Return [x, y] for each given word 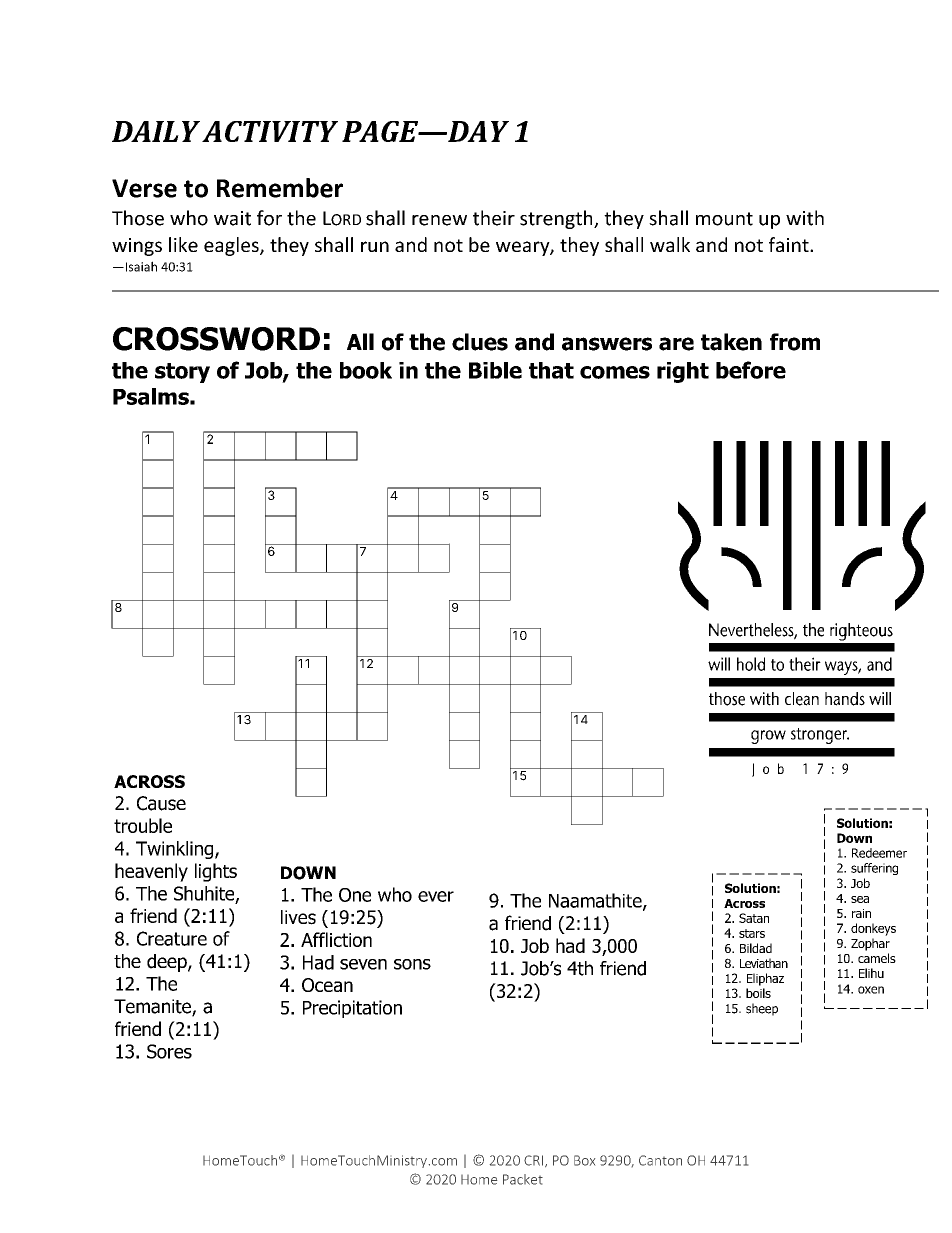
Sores [169, 1051]
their [494, 218]
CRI [533, 1160]
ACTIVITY [270, 131]
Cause [161, 803]
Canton [660, 1160]
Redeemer [879, 853]
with [805, 218]
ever [436, 896]
